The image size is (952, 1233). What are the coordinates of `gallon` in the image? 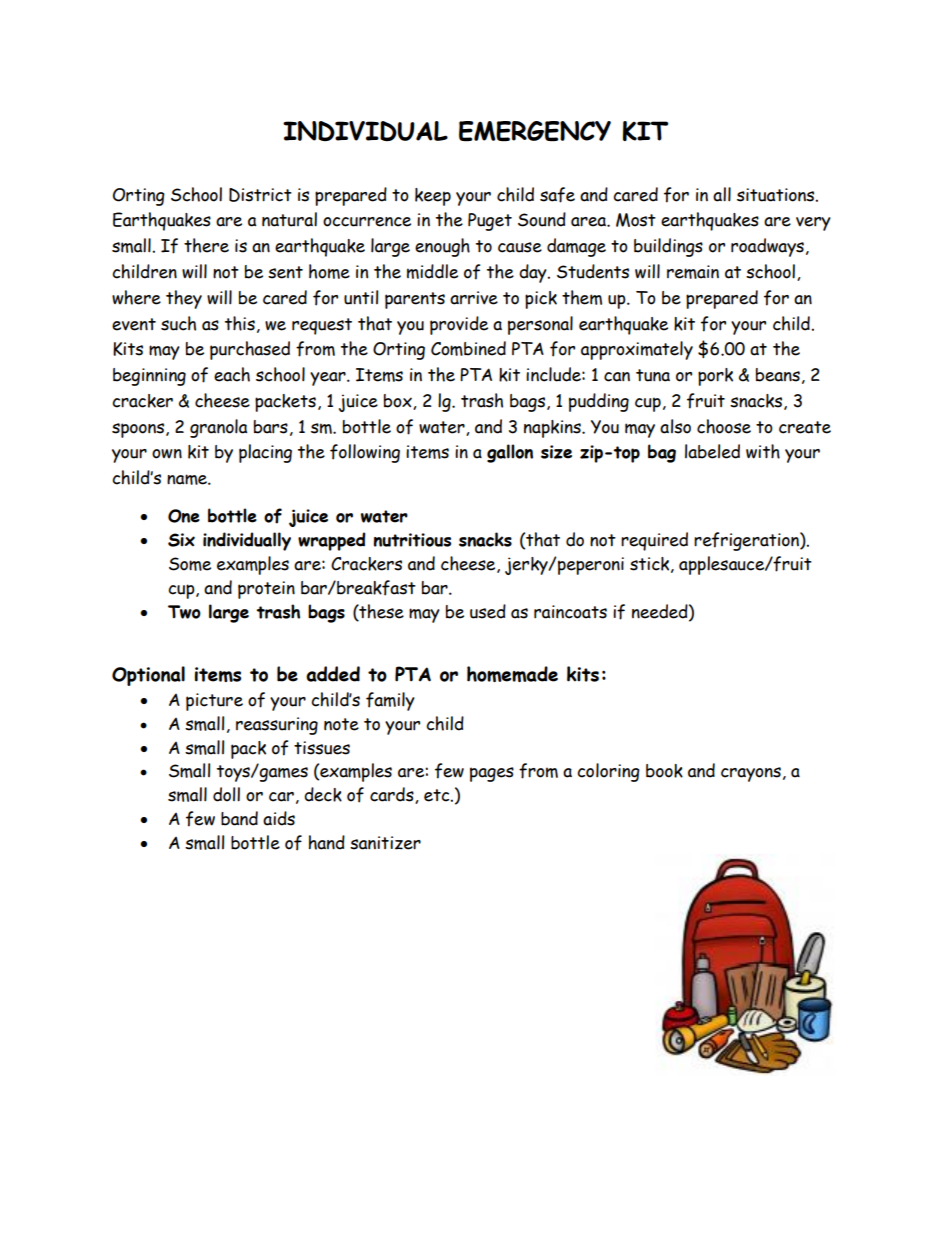 It's located at (510, 453).
